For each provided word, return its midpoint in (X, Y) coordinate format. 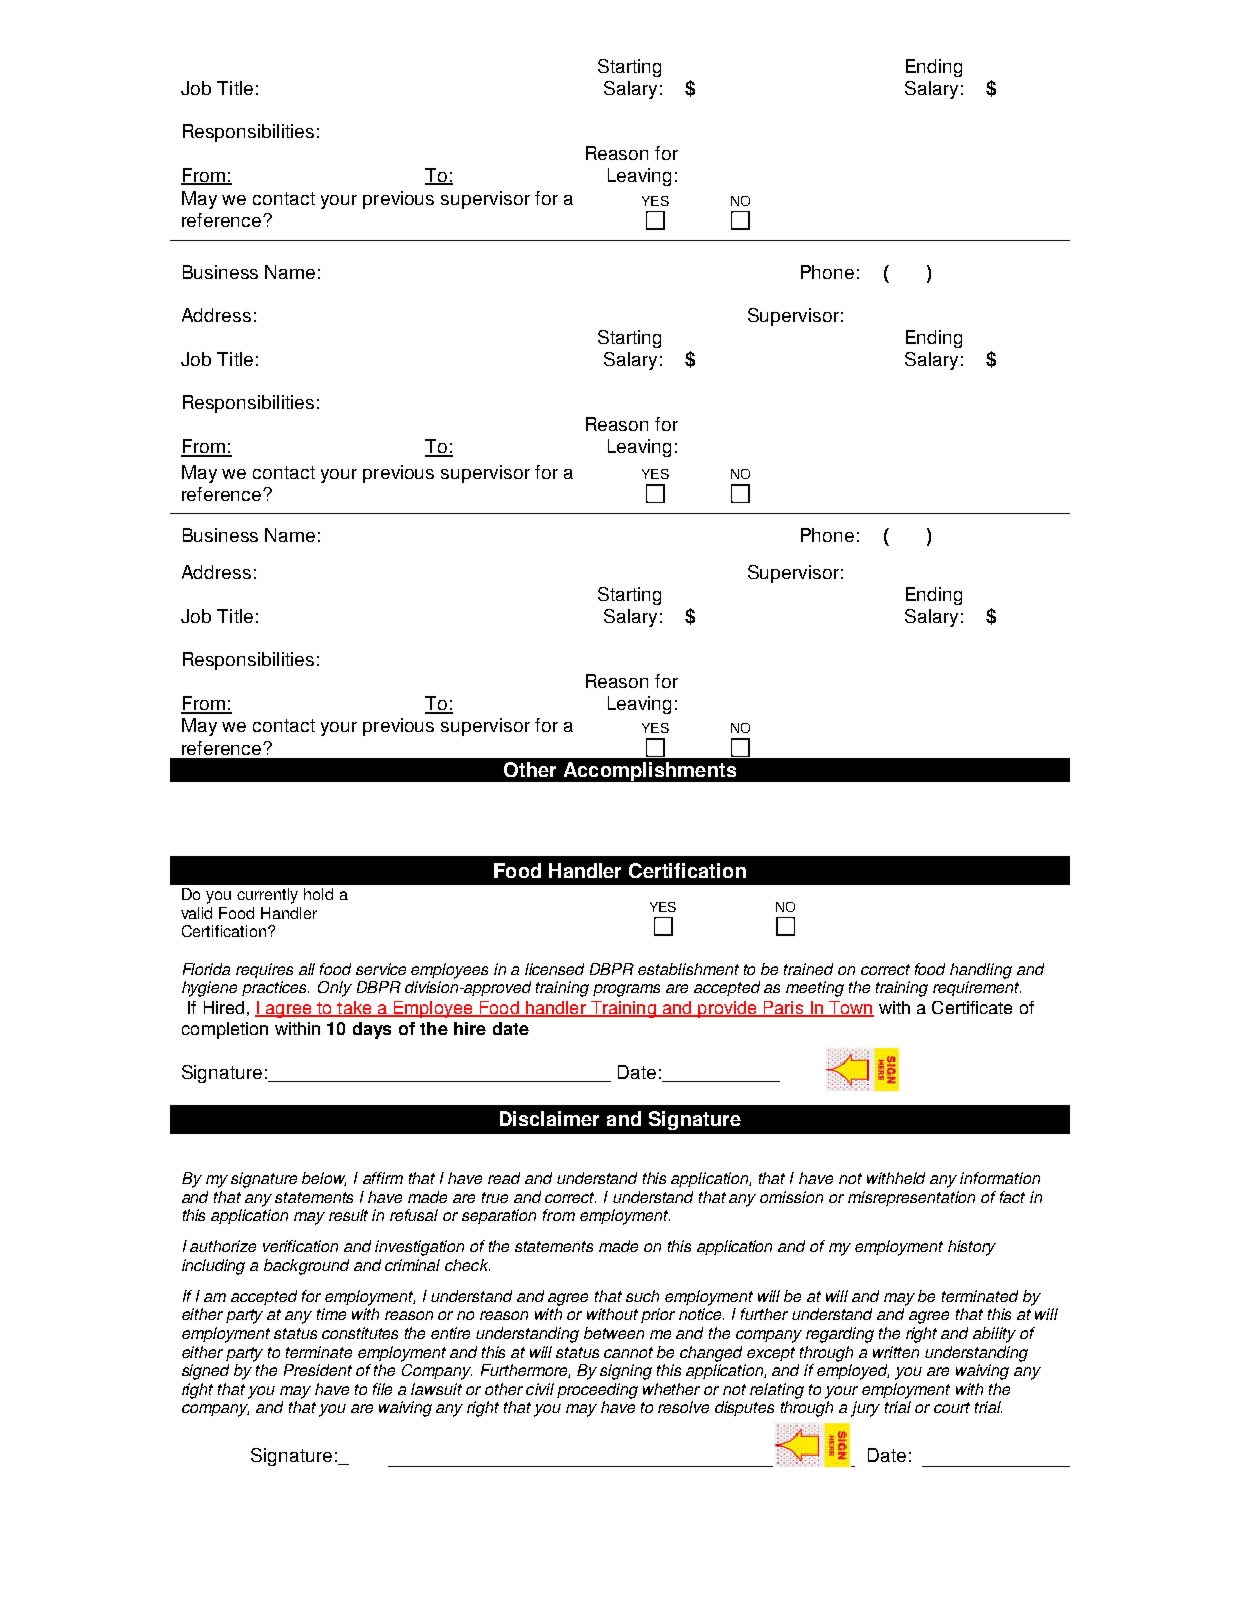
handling (981, 971)
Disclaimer (549, 1118)
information (1000, 1178)
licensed (554, 969)
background (306, 1267)
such (642, 1296)
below (324, 1179)
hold (318, 894)
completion (225, 1030)
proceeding (597, 1391)
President (318, 1370)
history (972, 1248)
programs (626, 990)
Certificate (972, 1007)
